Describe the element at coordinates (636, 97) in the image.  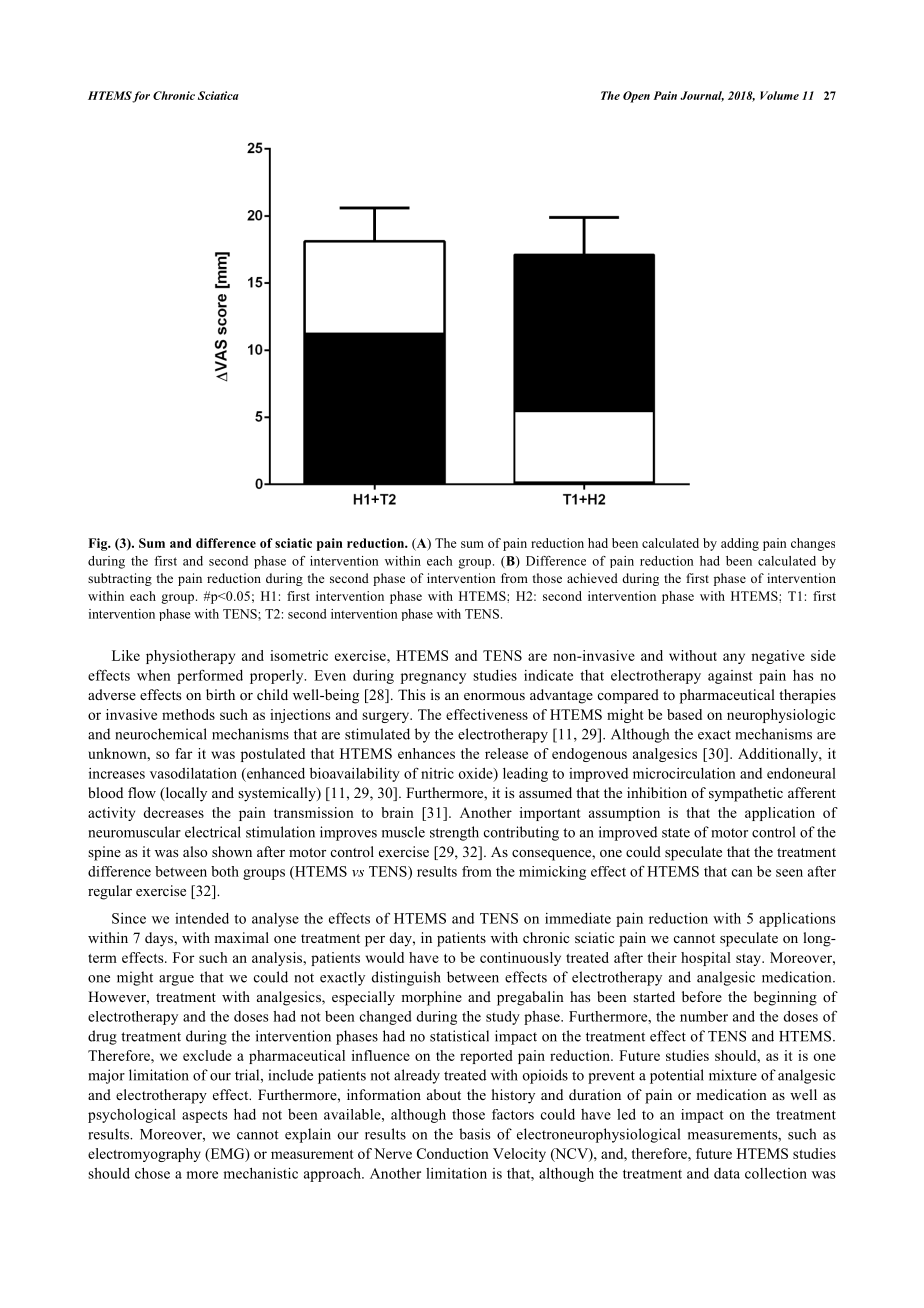
I see `Open` at that location.
